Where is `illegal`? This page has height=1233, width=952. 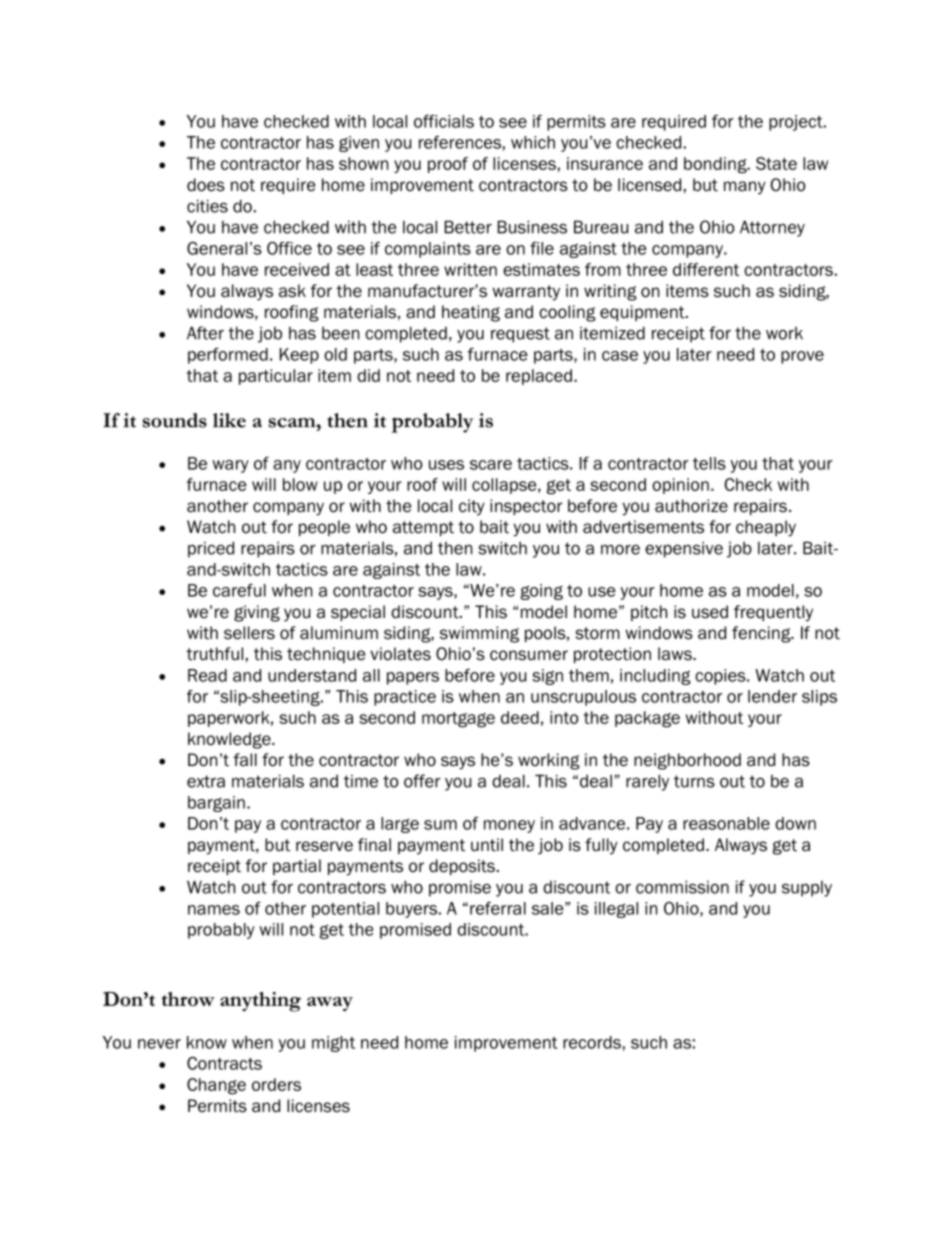 illegal is located at coordinates (616, 910).
